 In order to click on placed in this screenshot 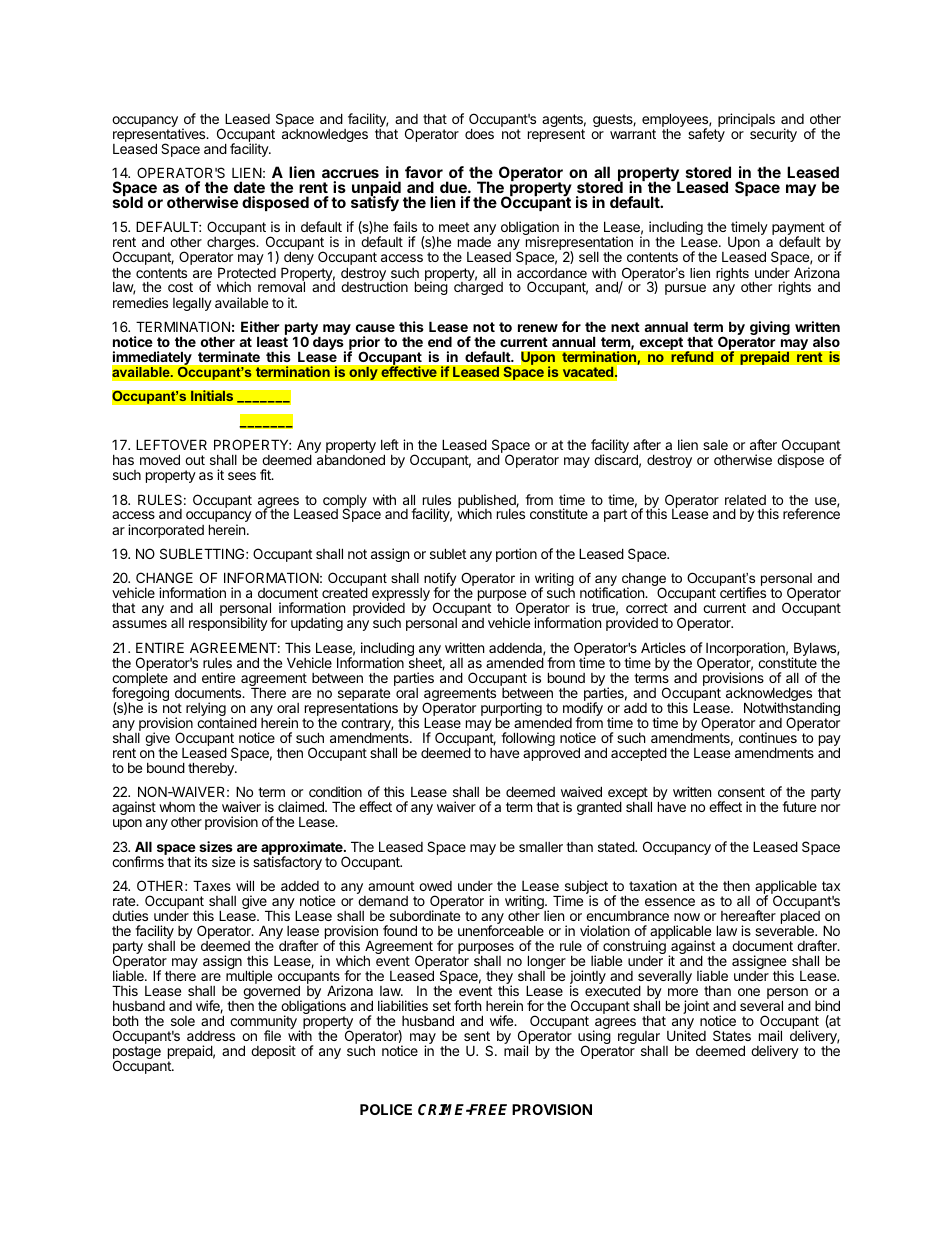, I will do `click(800, 919)`.
